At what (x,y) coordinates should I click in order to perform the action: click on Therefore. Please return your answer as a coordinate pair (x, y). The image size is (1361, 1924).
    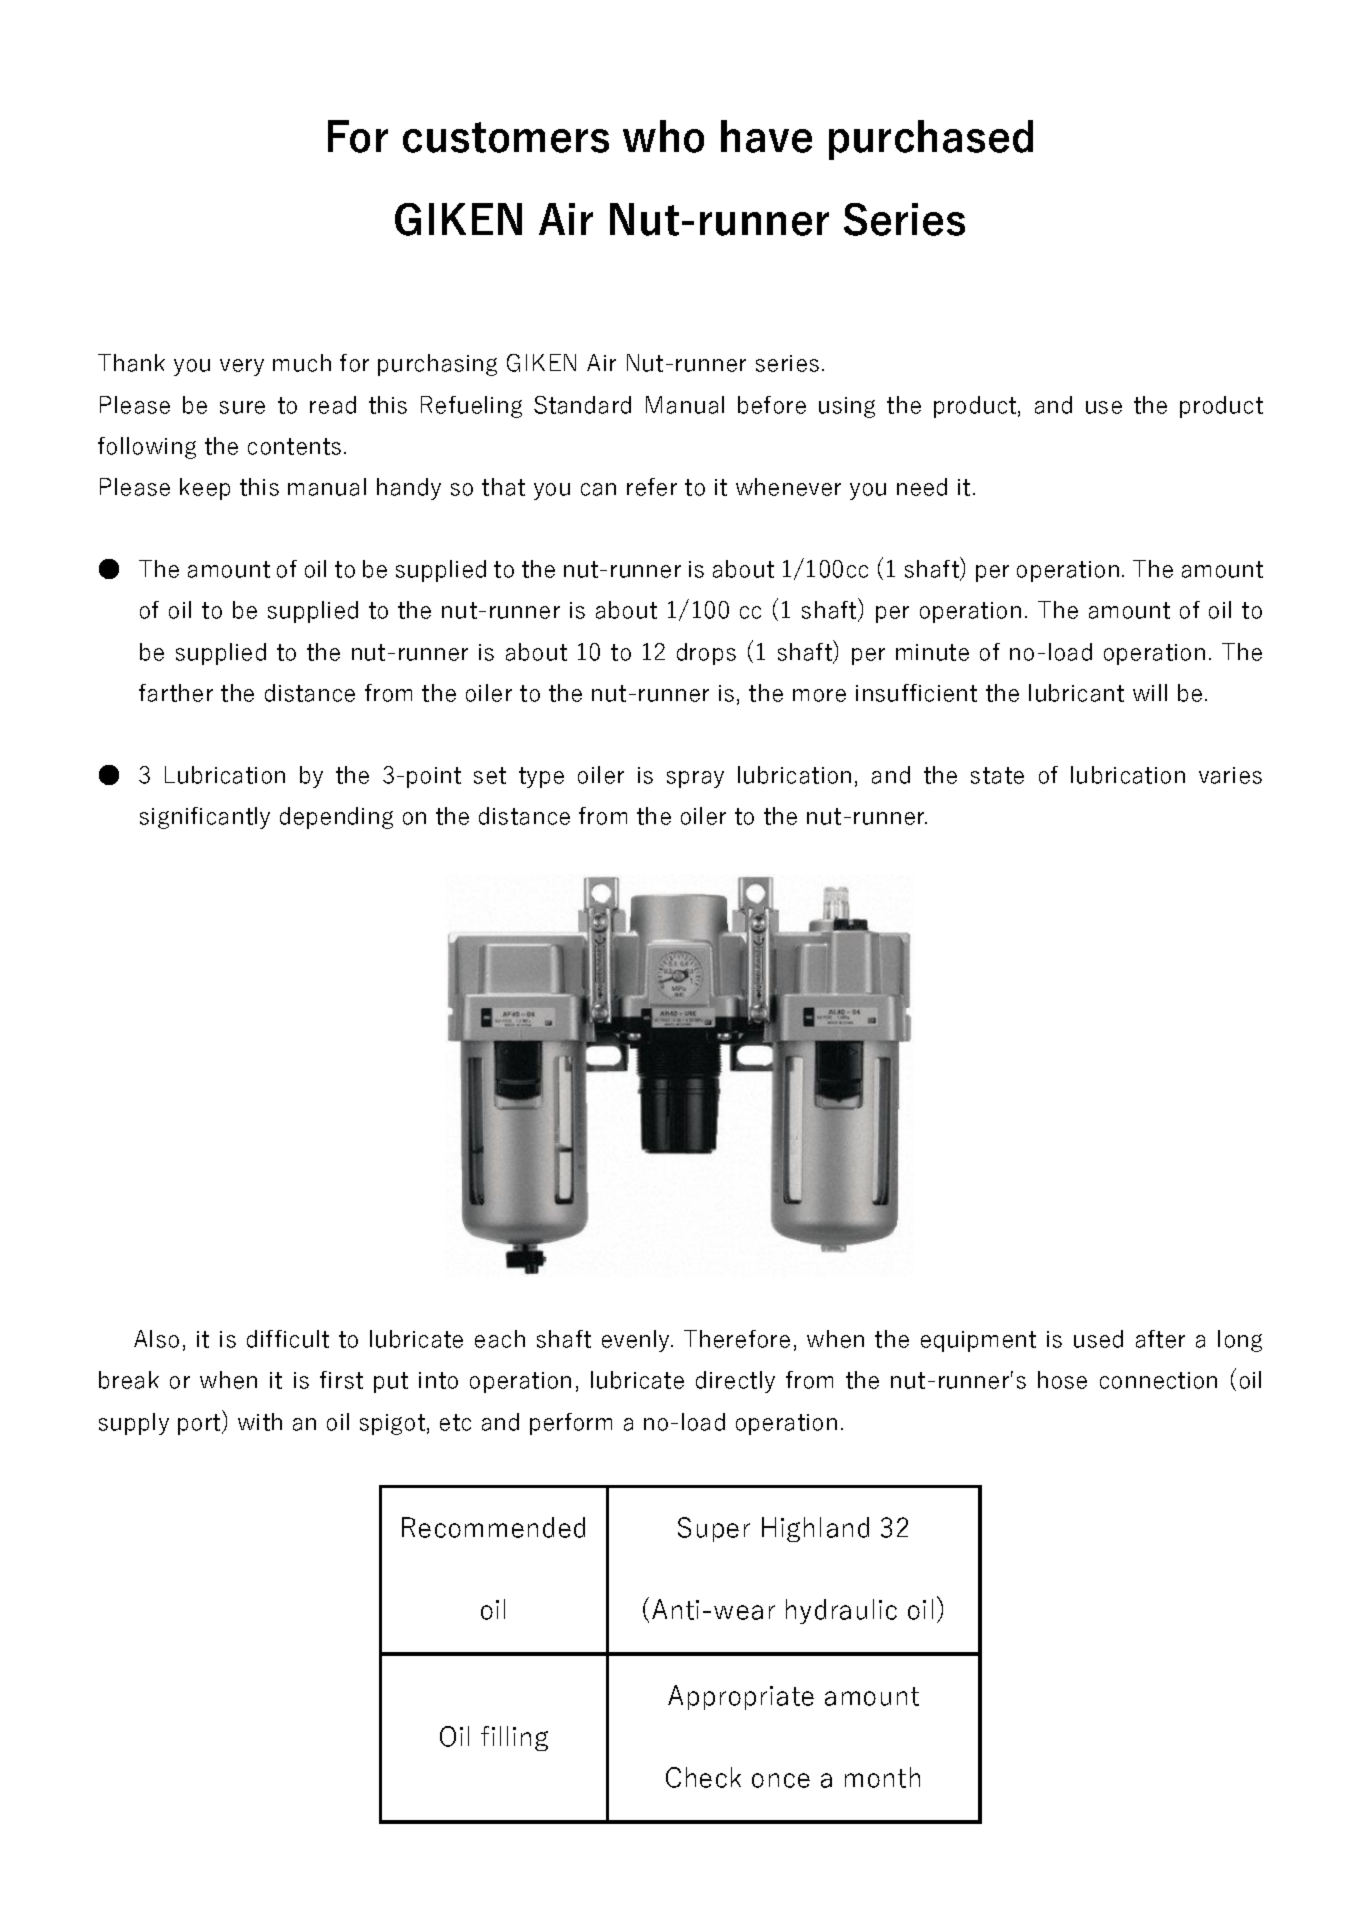
    Looking at the image, I should click on (737, 1339).
